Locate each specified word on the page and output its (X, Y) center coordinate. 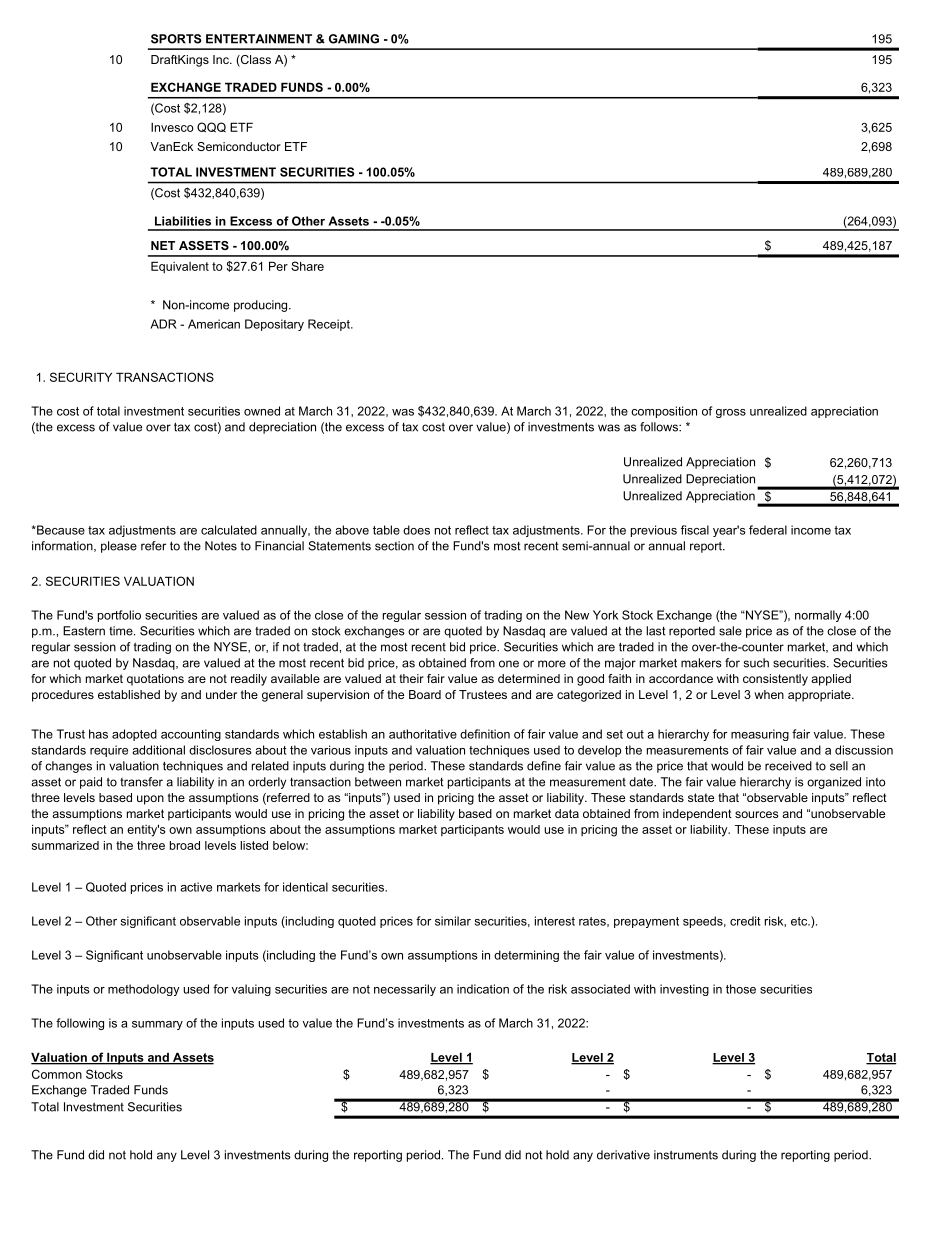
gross (731, 413)
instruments (686, 1155)
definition (485, 734)
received (788, 766)
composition (664, 412)
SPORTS (176, 39)
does (416, 530)
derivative (623, 1155)
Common (57, 1074)
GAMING (354, 39)
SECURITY (81, 377)
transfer (141, 782)
